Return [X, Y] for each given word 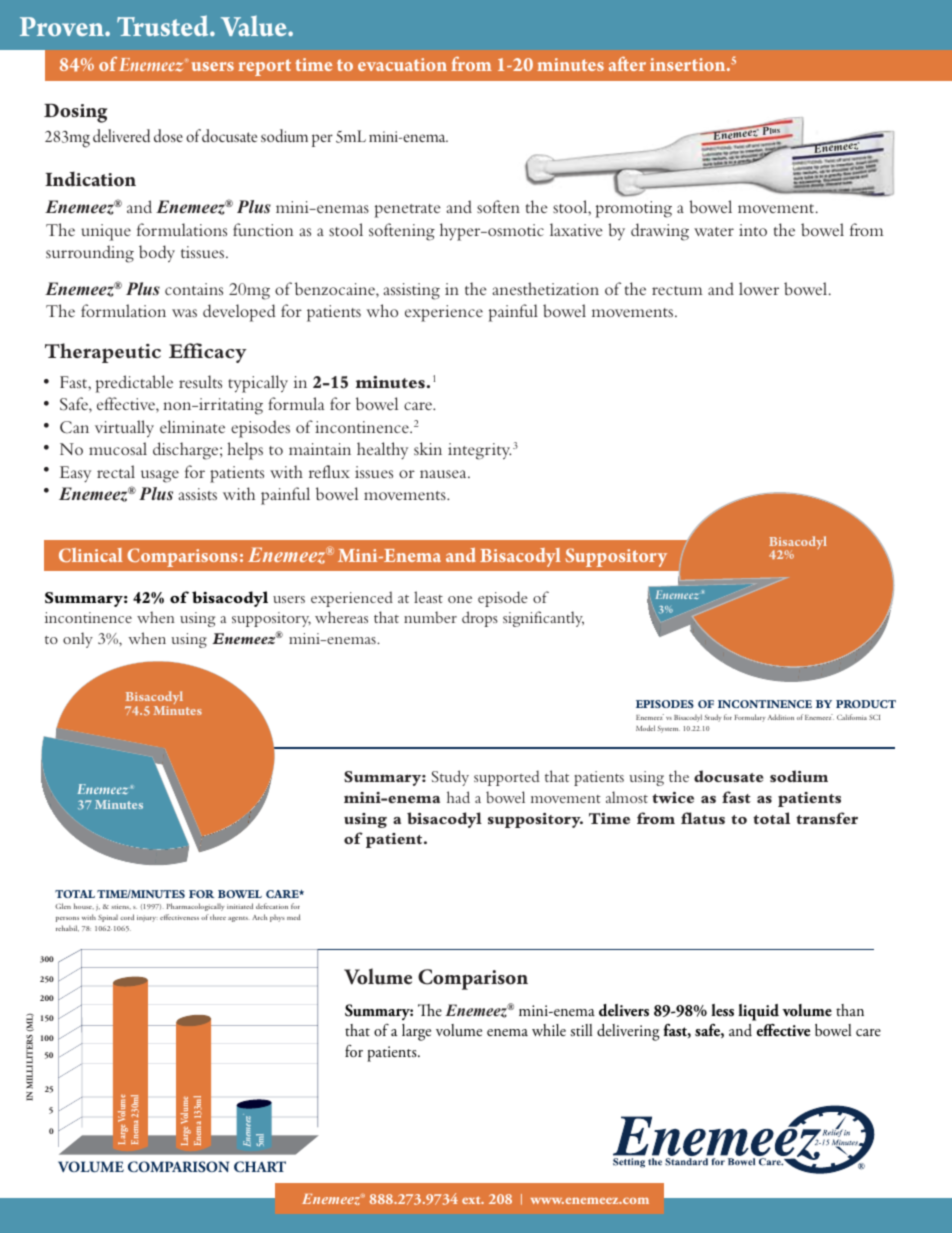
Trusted [164, 26]
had [458, 797]
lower [759, 288]
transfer [827, 818]
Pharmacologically [196, 907]
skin [428, 448]
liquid [758, 1012]
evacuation [402, 64]
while [549, 1030]
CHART [260, 1166]
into [753, 230]
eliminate [192, 426]
